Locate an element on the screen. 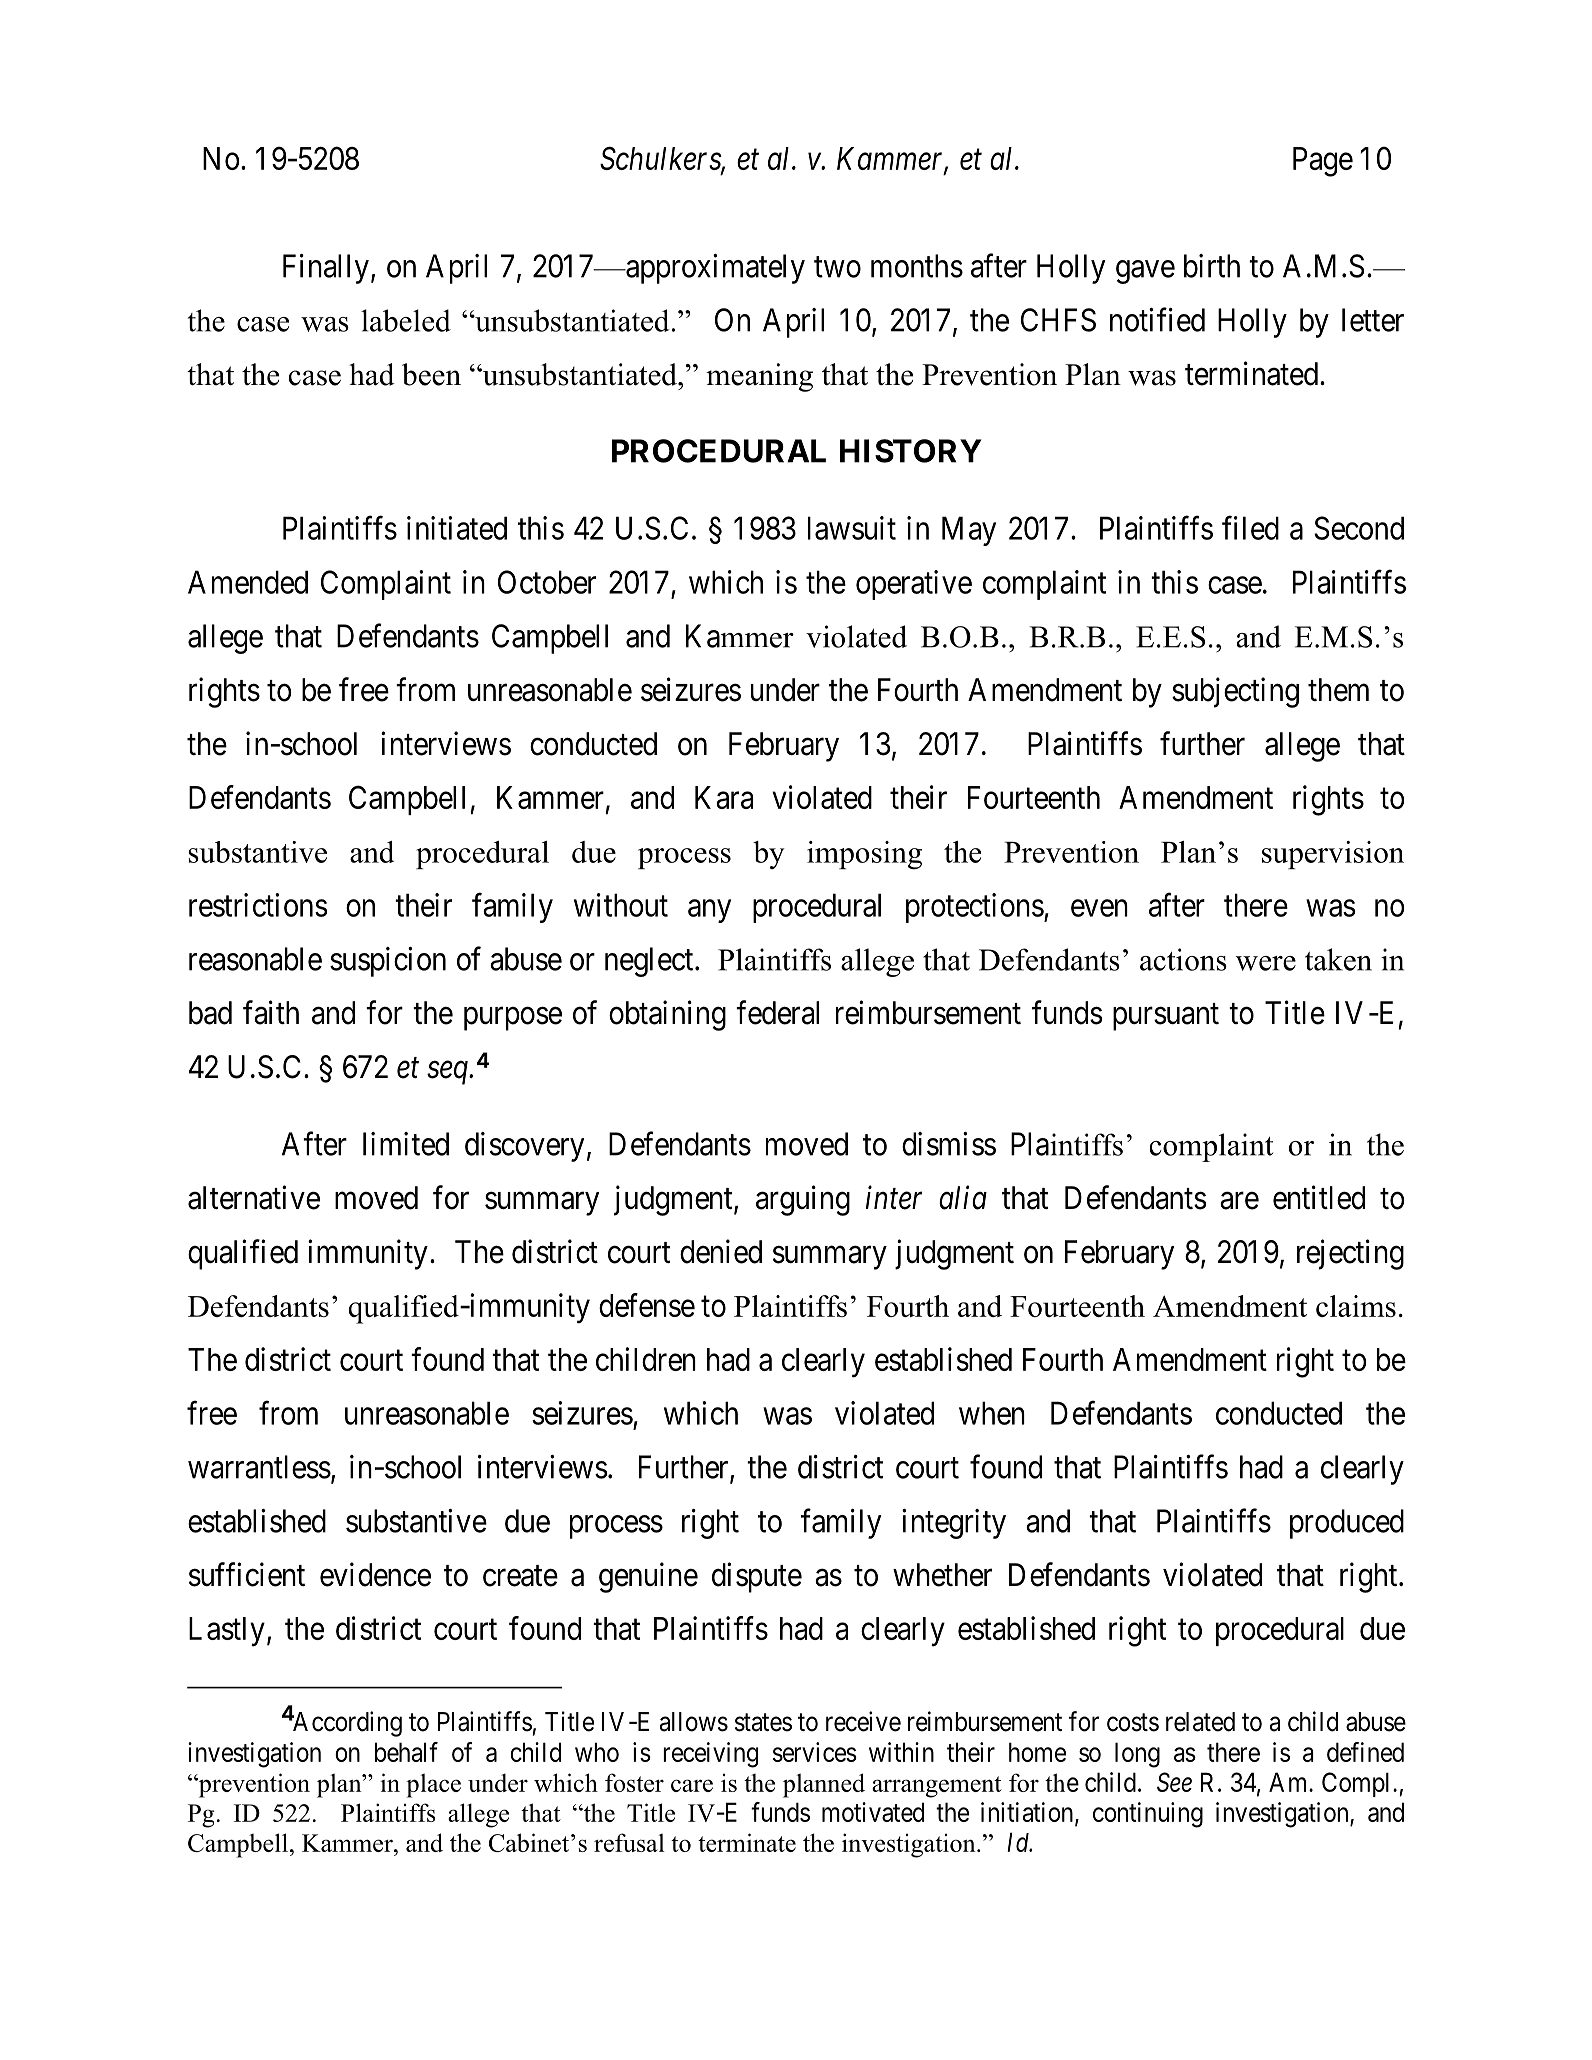 This screenshot has width=1592, height=2060. behalf is located at coordinates (406, 1752).
